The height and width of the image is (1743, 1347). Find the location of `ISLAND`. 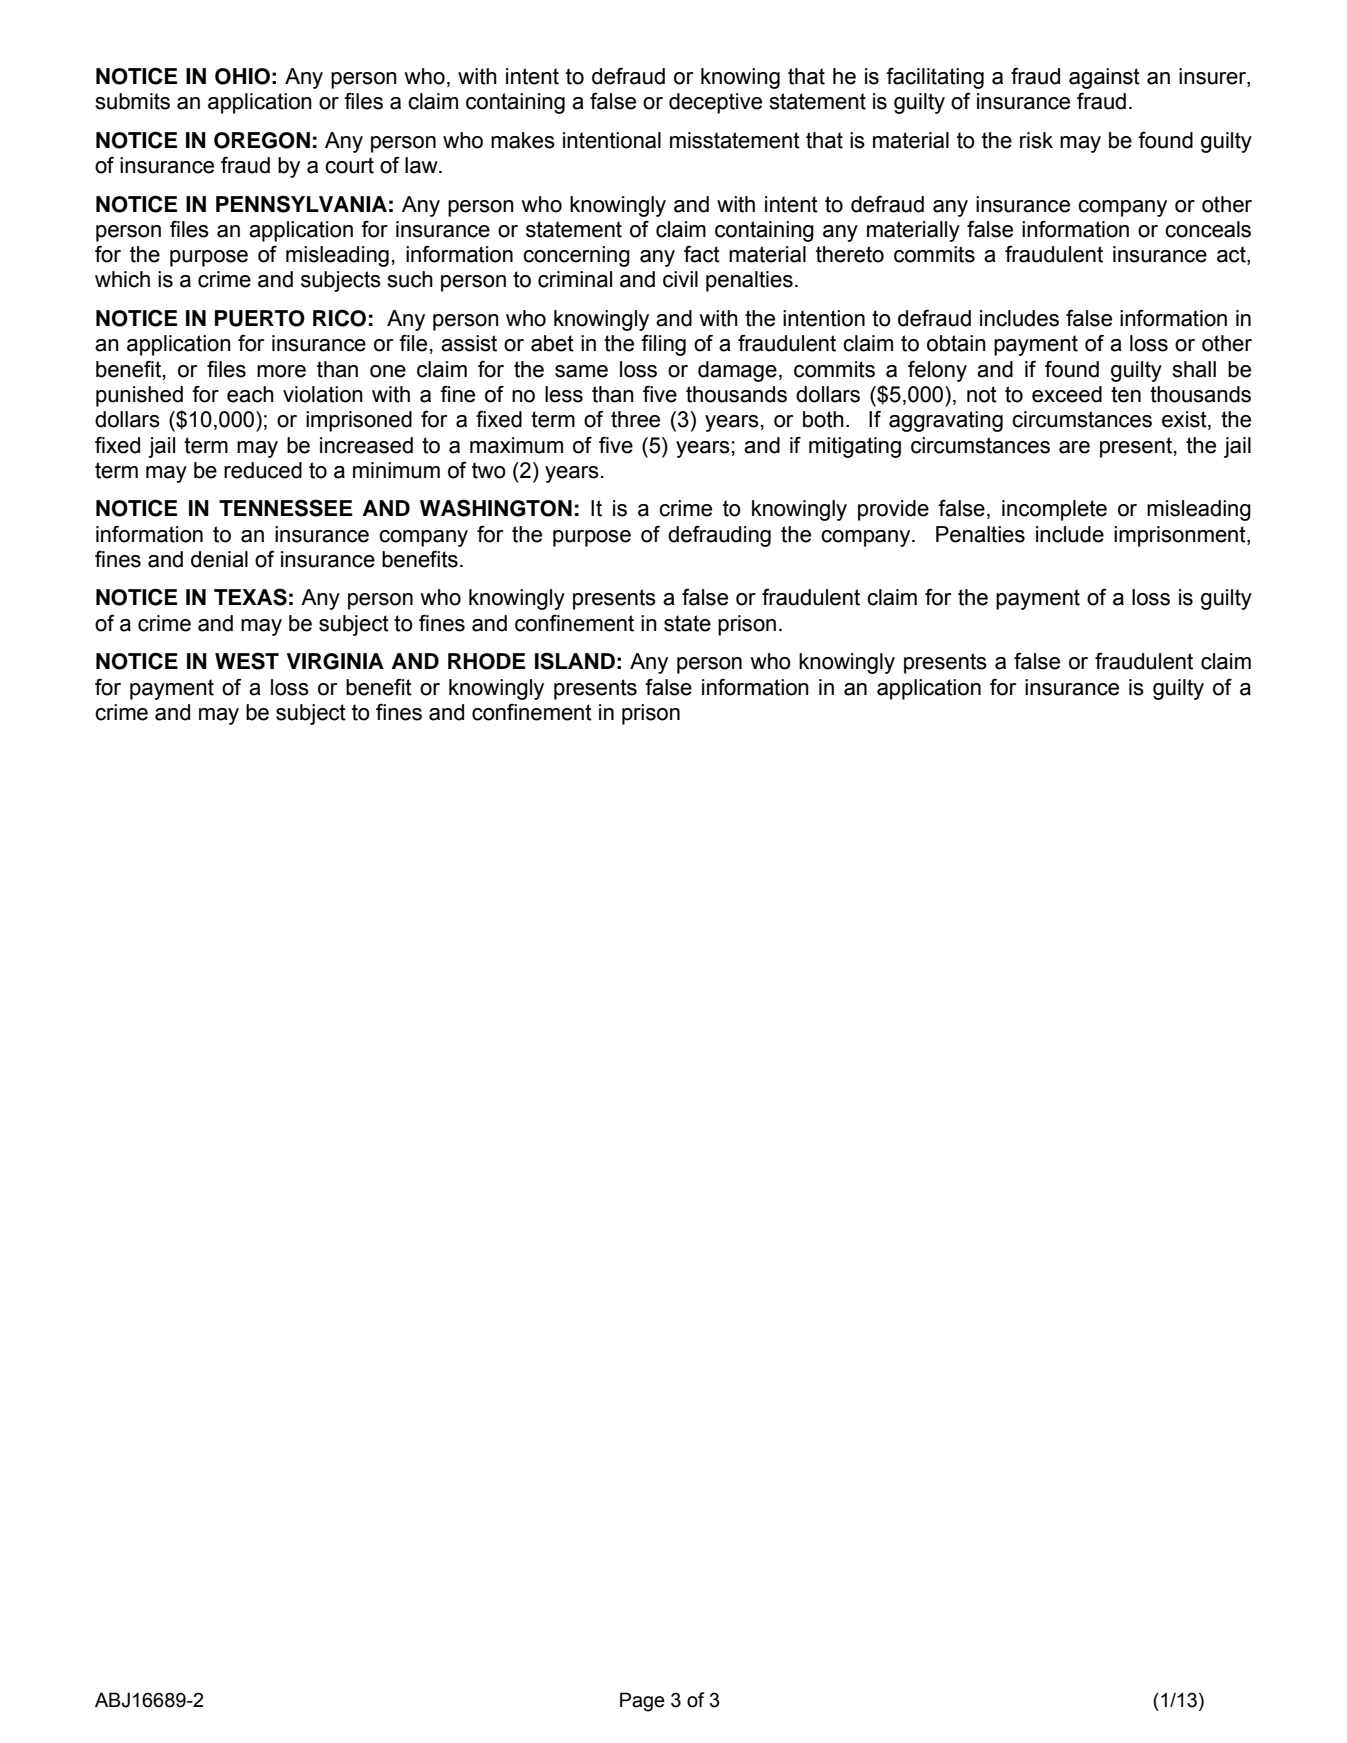

ISLAND is located at coordinates (575, 661).
